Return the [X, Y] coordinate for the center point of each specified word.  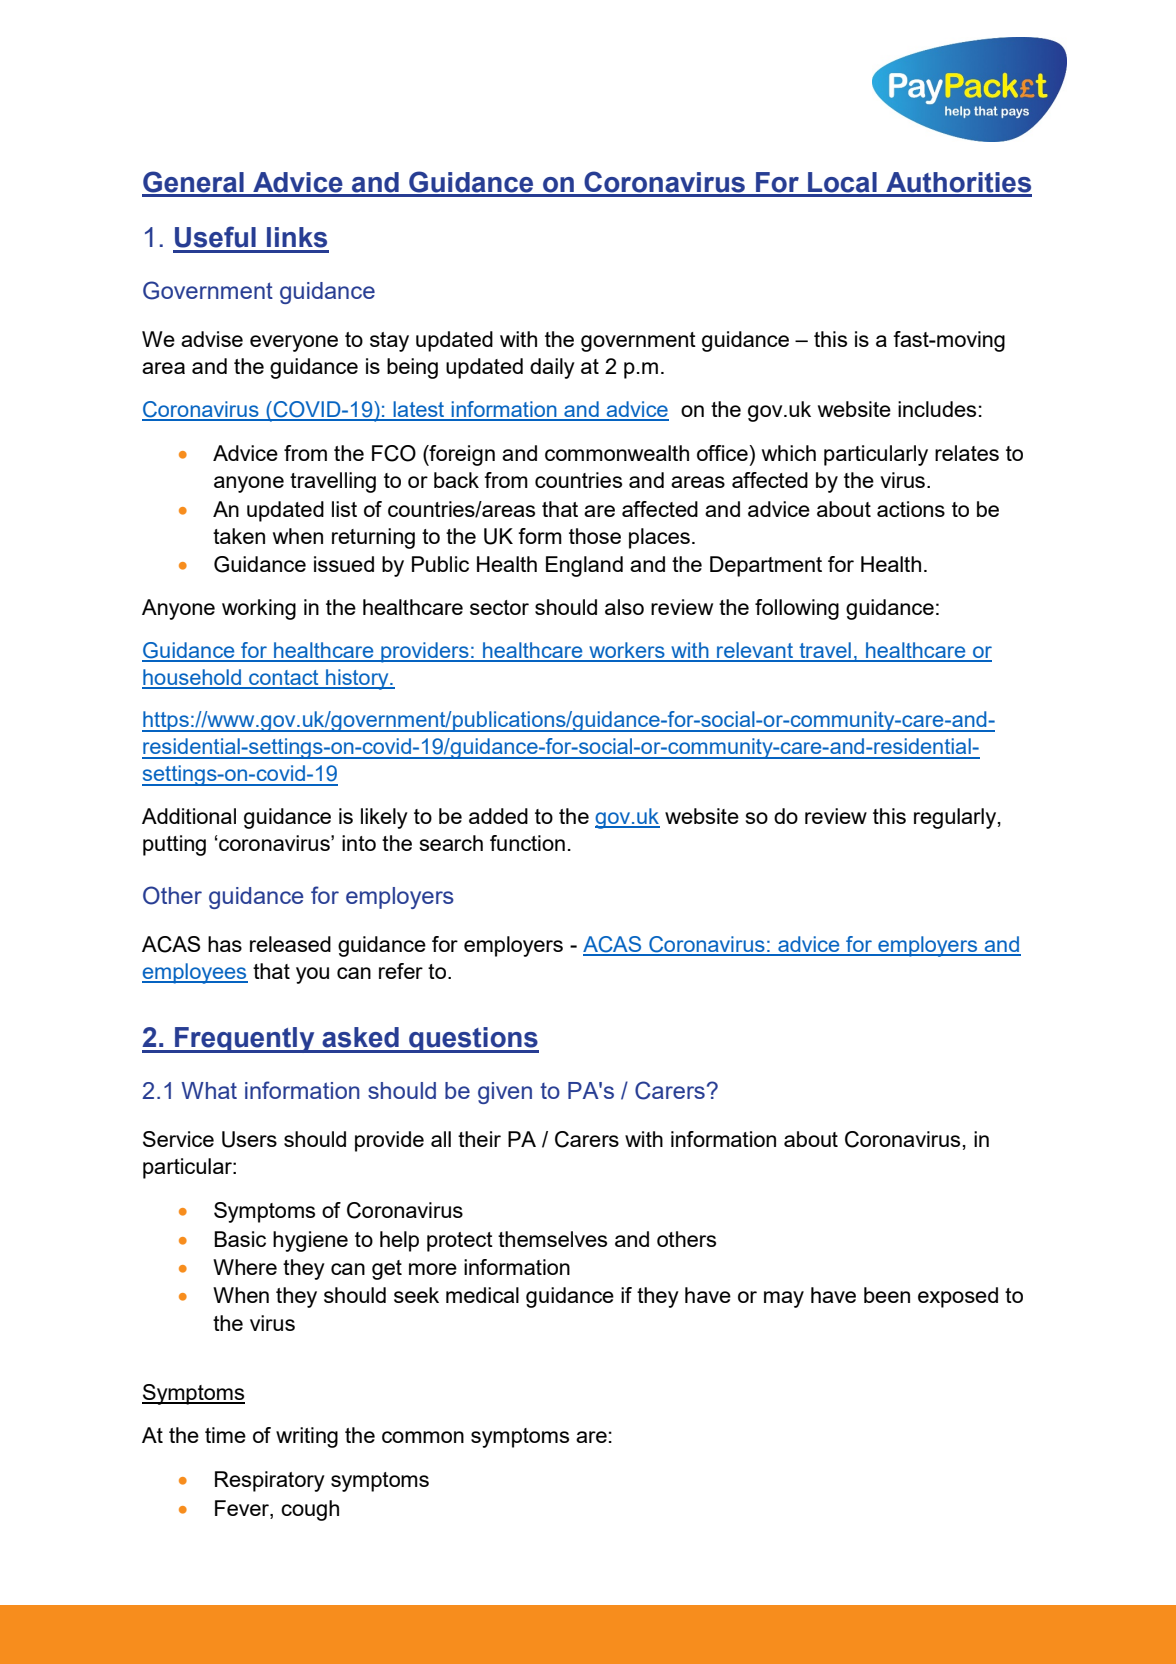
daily [552, 368]
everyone [294, 343]
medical [482, 1295]
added [498, 816]
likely [384, 818]
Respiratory [270, 1481]
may [784, 1299]
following [797, 609]
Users [249, 1139]
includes [937, 409]
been [887, 1295]
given [505, 1093]
